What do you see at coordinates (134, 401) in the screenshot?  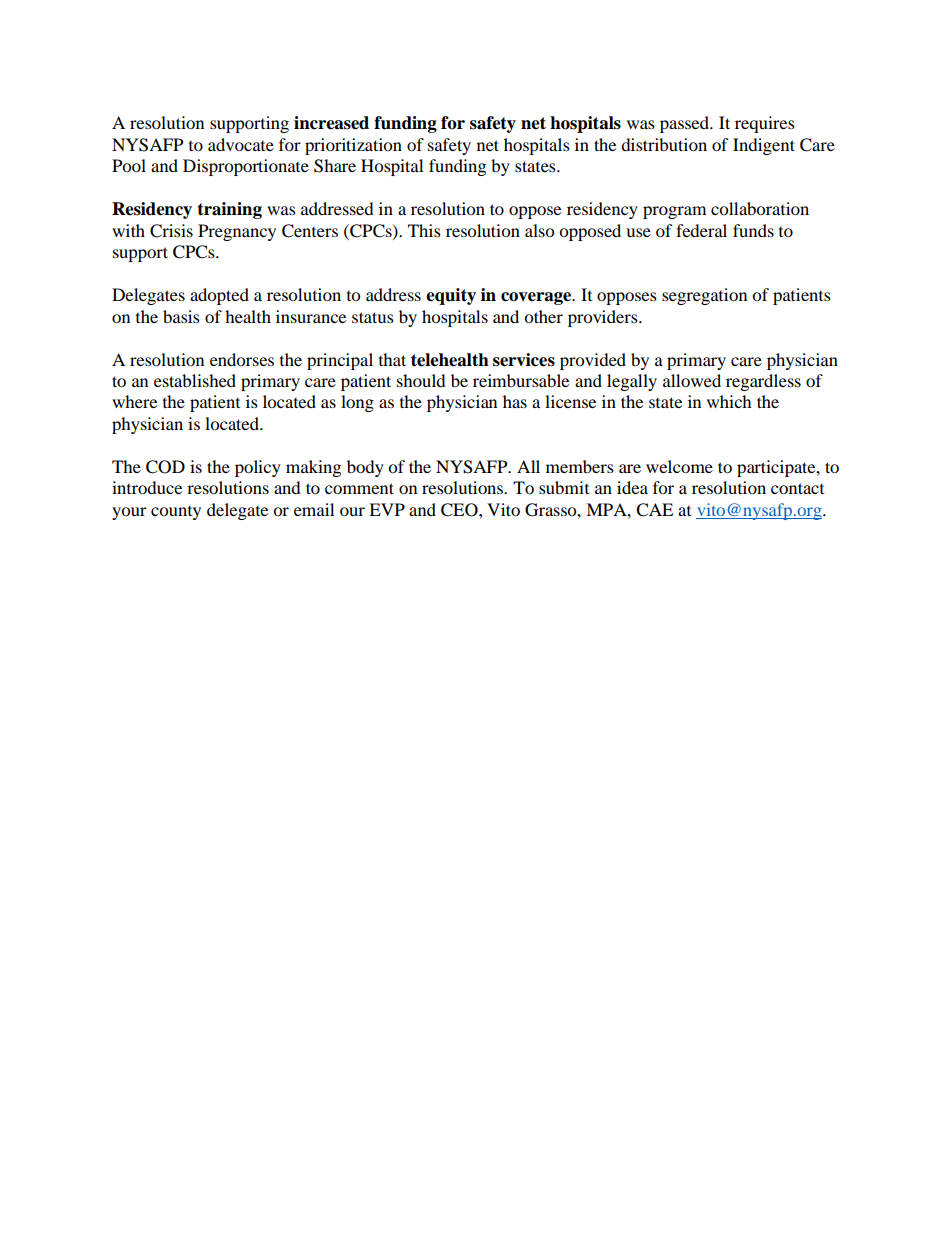 I see `where` at bounding box center [134, 401].
